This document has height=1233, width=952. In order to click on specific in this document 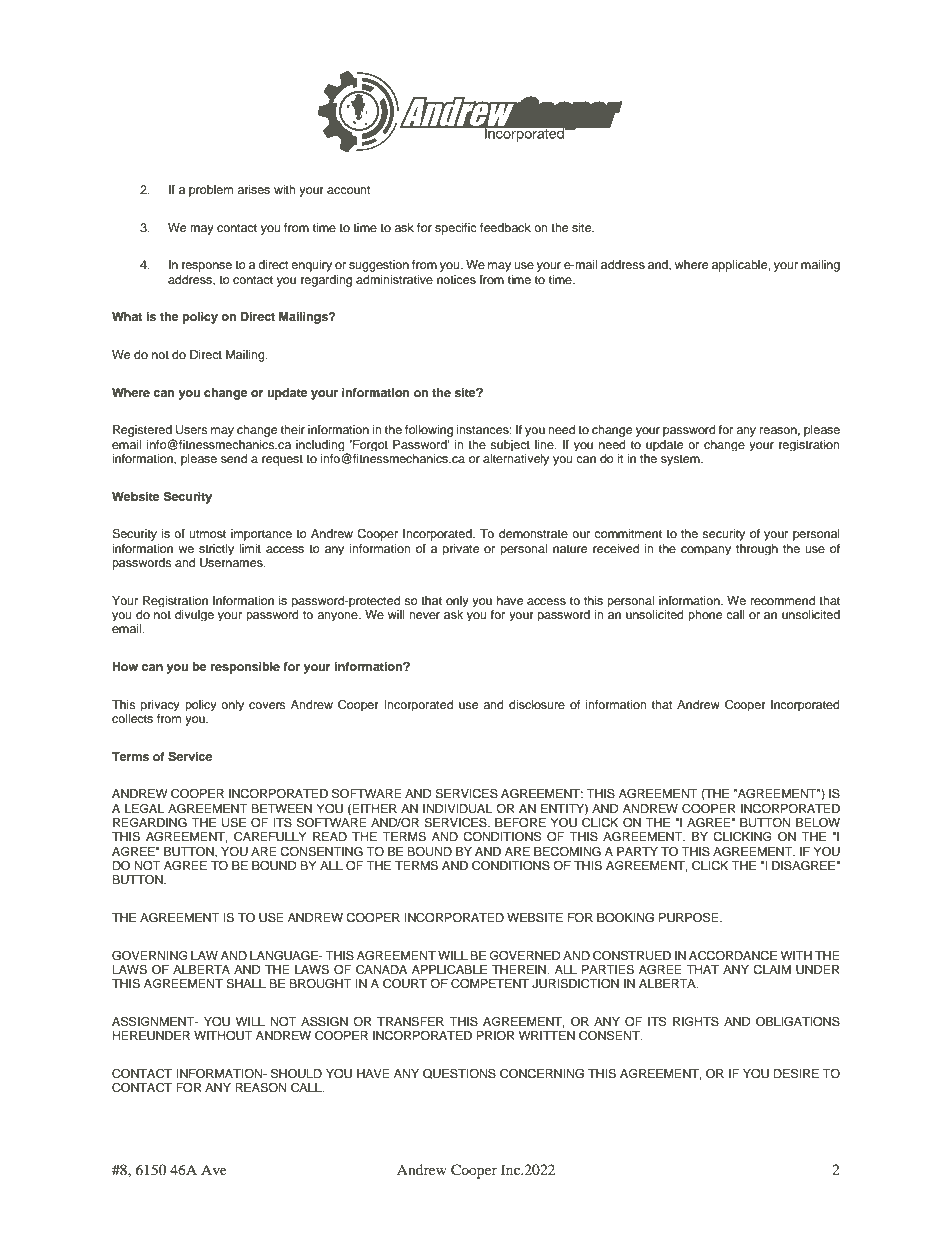, I will do `click(456, 229)`.
